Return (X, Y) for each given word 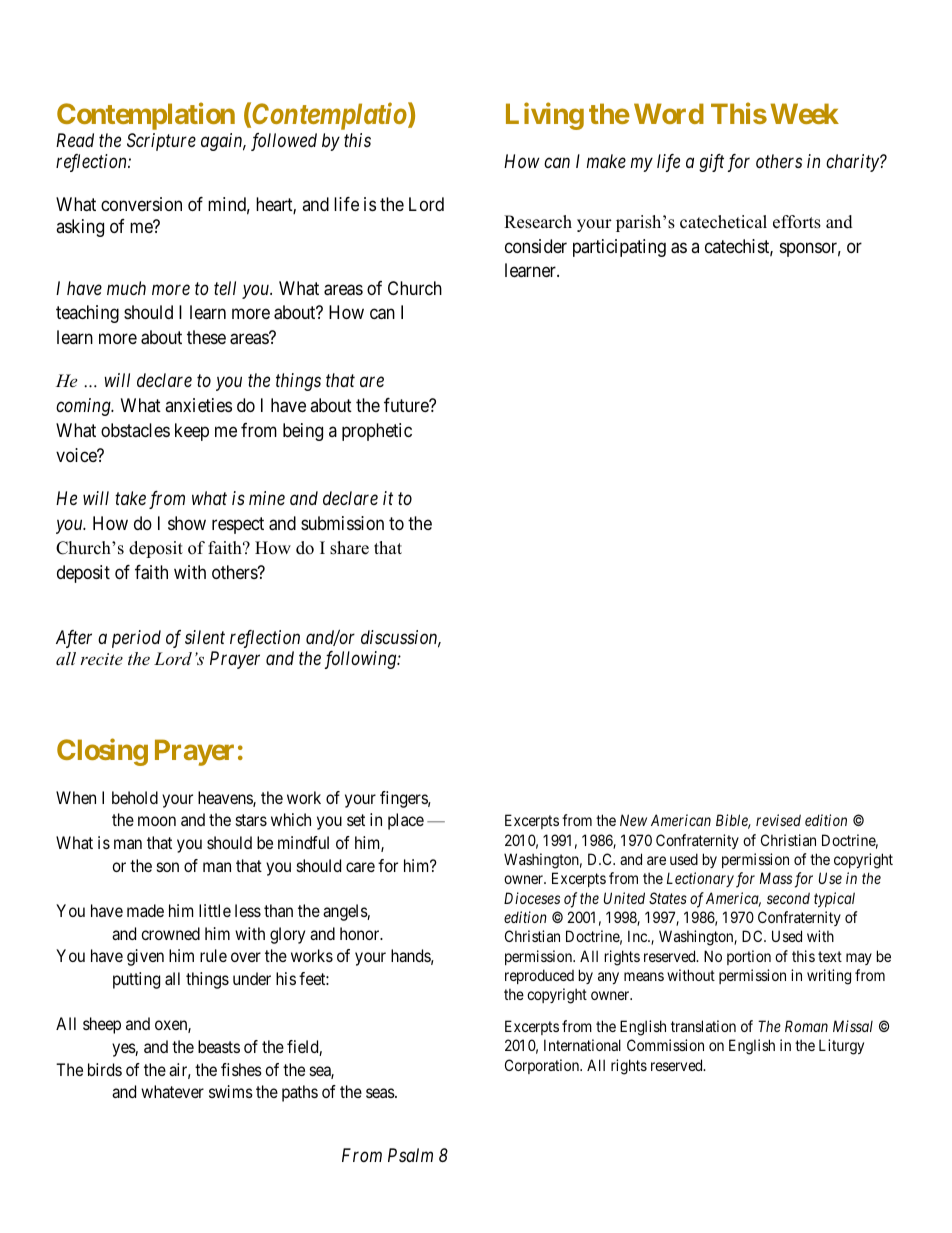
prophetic (377, 432)
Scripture (161, 142)
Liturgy (841, 1047)
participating (619, 248)
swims (231, 1091)
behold (135, 797)
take (130, 498)
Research (538, 222)
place (406, 821)
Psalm (410, 1155)
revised (778, 820)
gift (711, 163)
